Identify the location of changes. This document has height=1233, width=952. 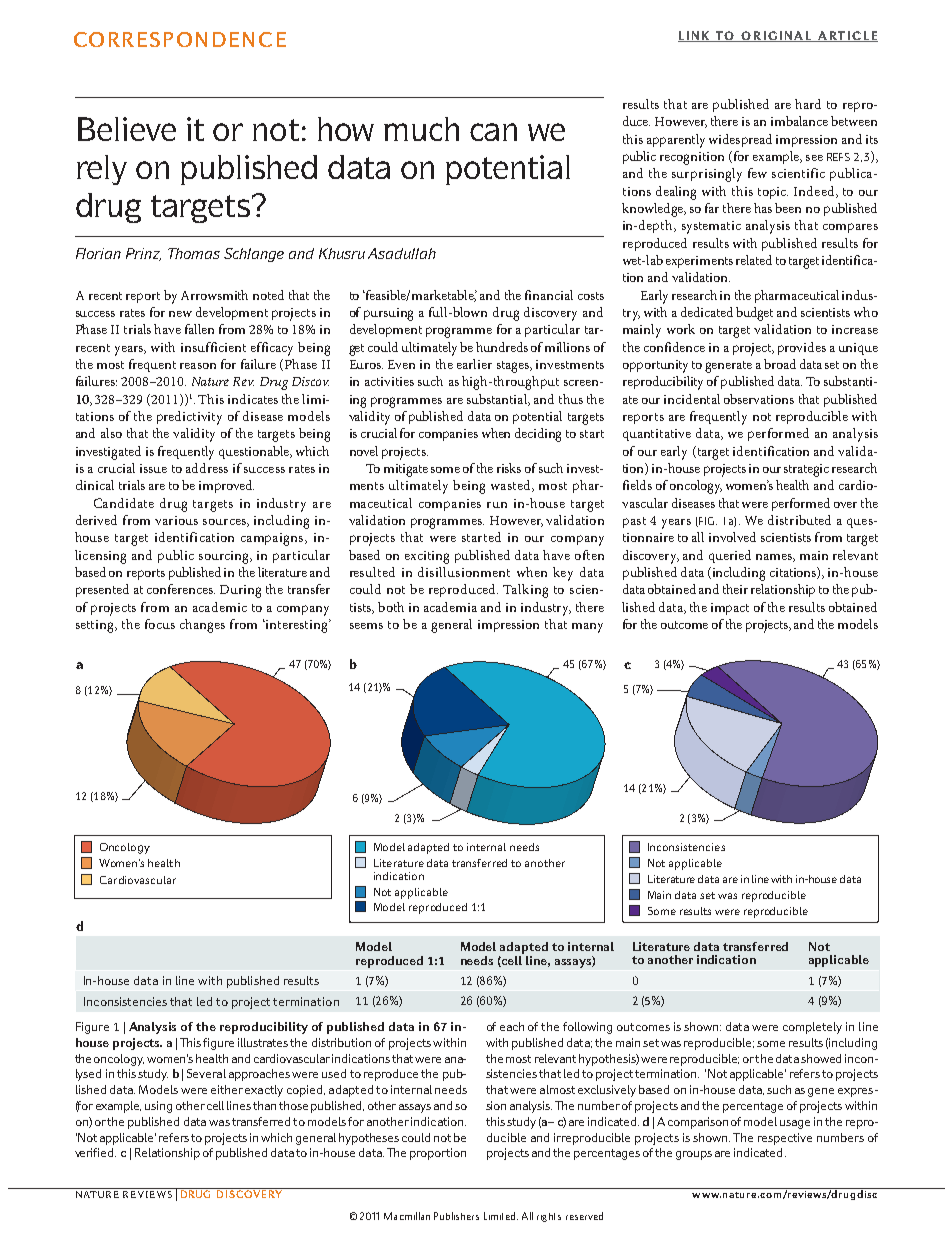
(202, 626).
